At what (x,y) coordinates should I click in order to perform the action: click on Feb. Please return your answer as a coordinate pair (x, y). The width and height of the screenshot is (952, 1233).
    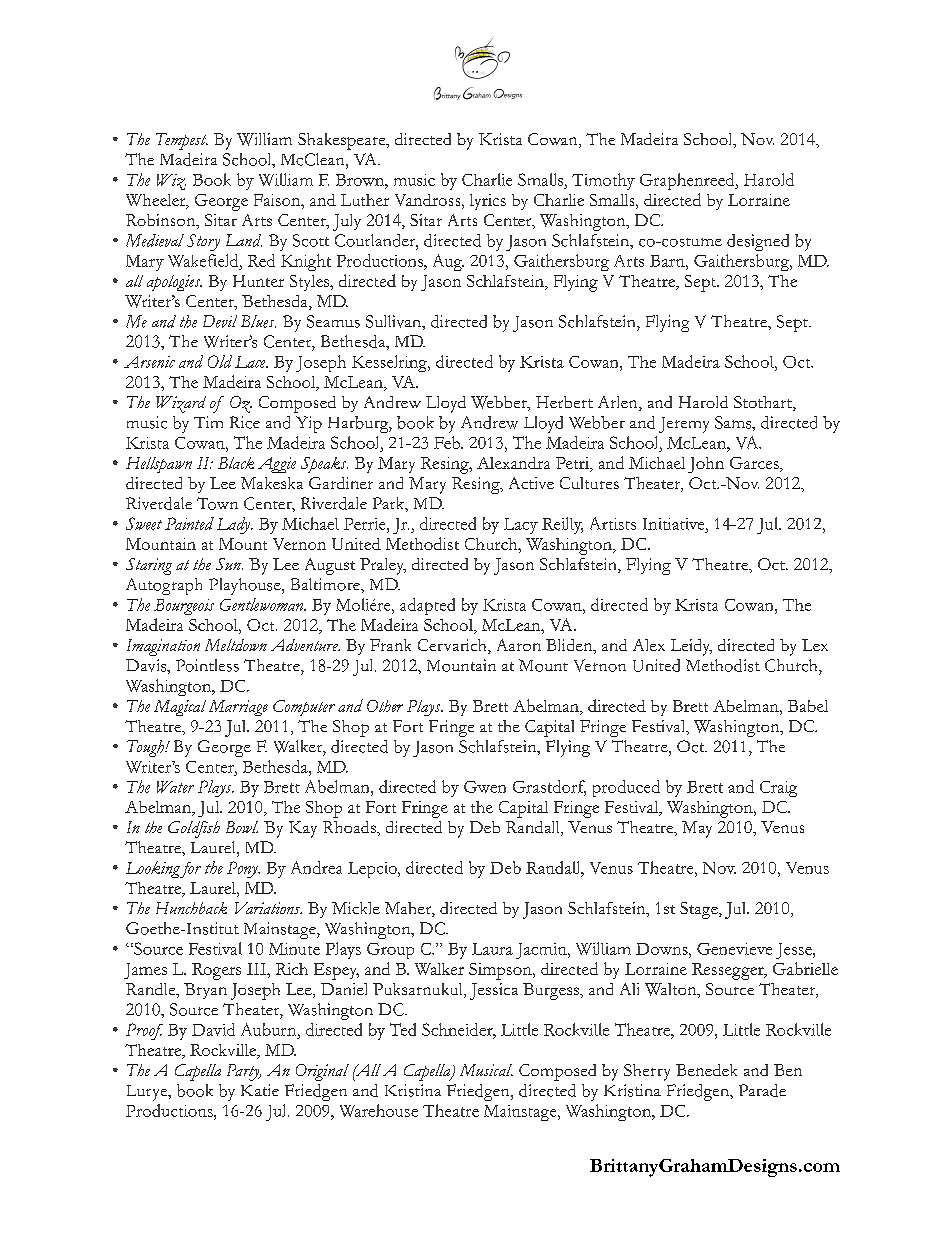
    Looking at the image, I should click on (448, 442).
